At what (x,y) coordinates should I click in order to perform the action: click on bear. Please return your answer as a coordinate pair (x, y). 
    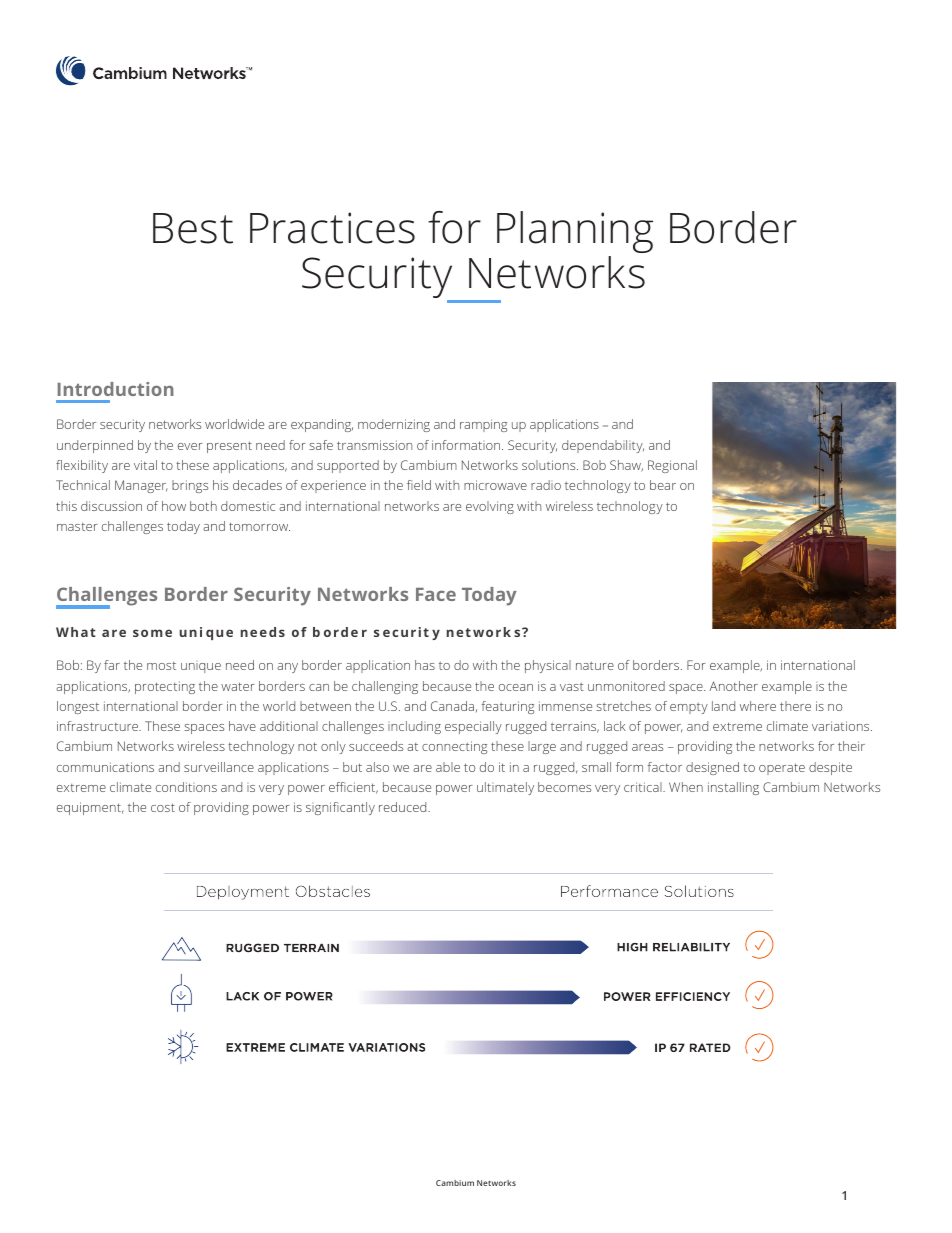
    Looking at the image, I should click on (663, 485).
